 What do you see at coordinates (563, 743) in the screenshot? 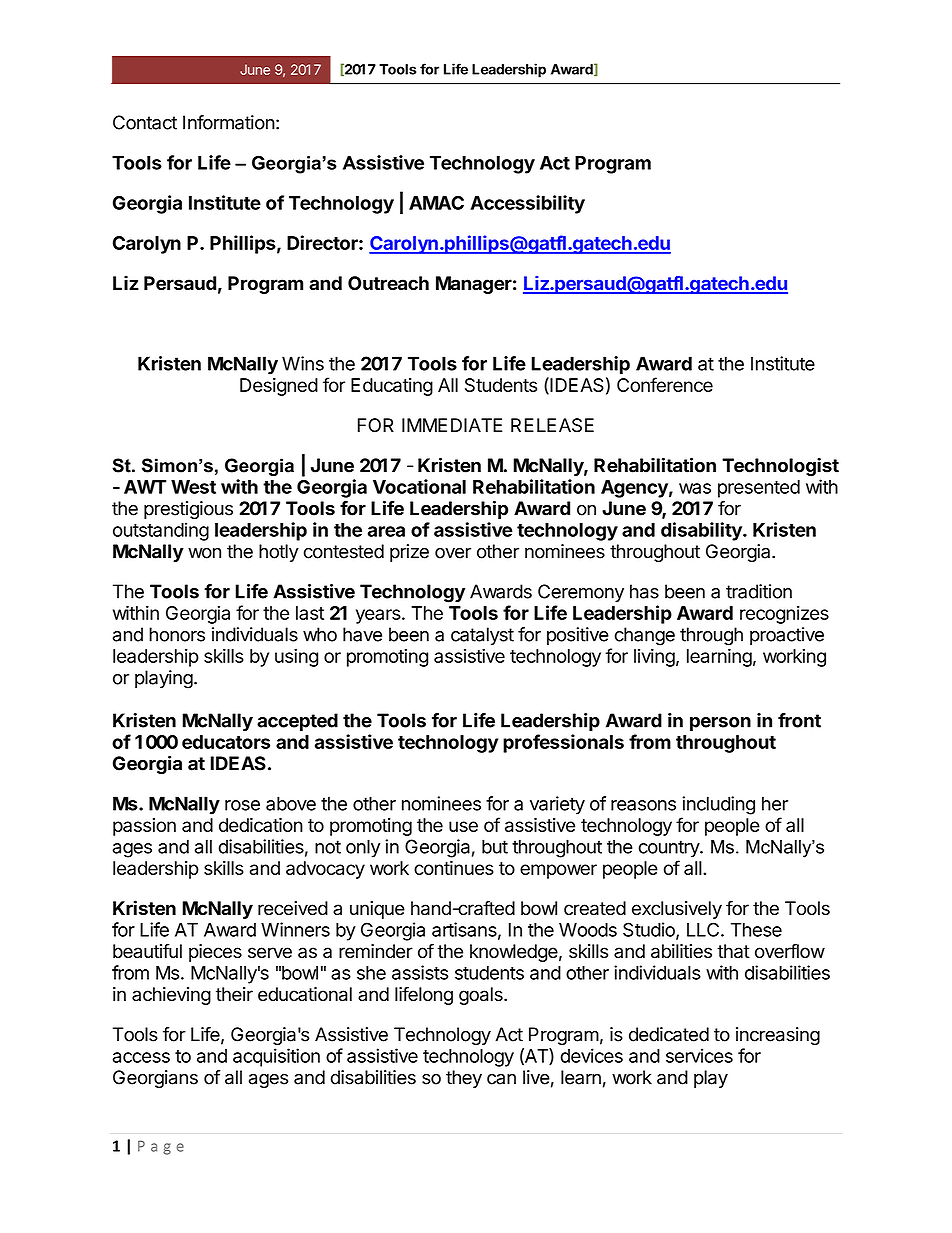
I see `professionals` at bounding box center [563, 743].
